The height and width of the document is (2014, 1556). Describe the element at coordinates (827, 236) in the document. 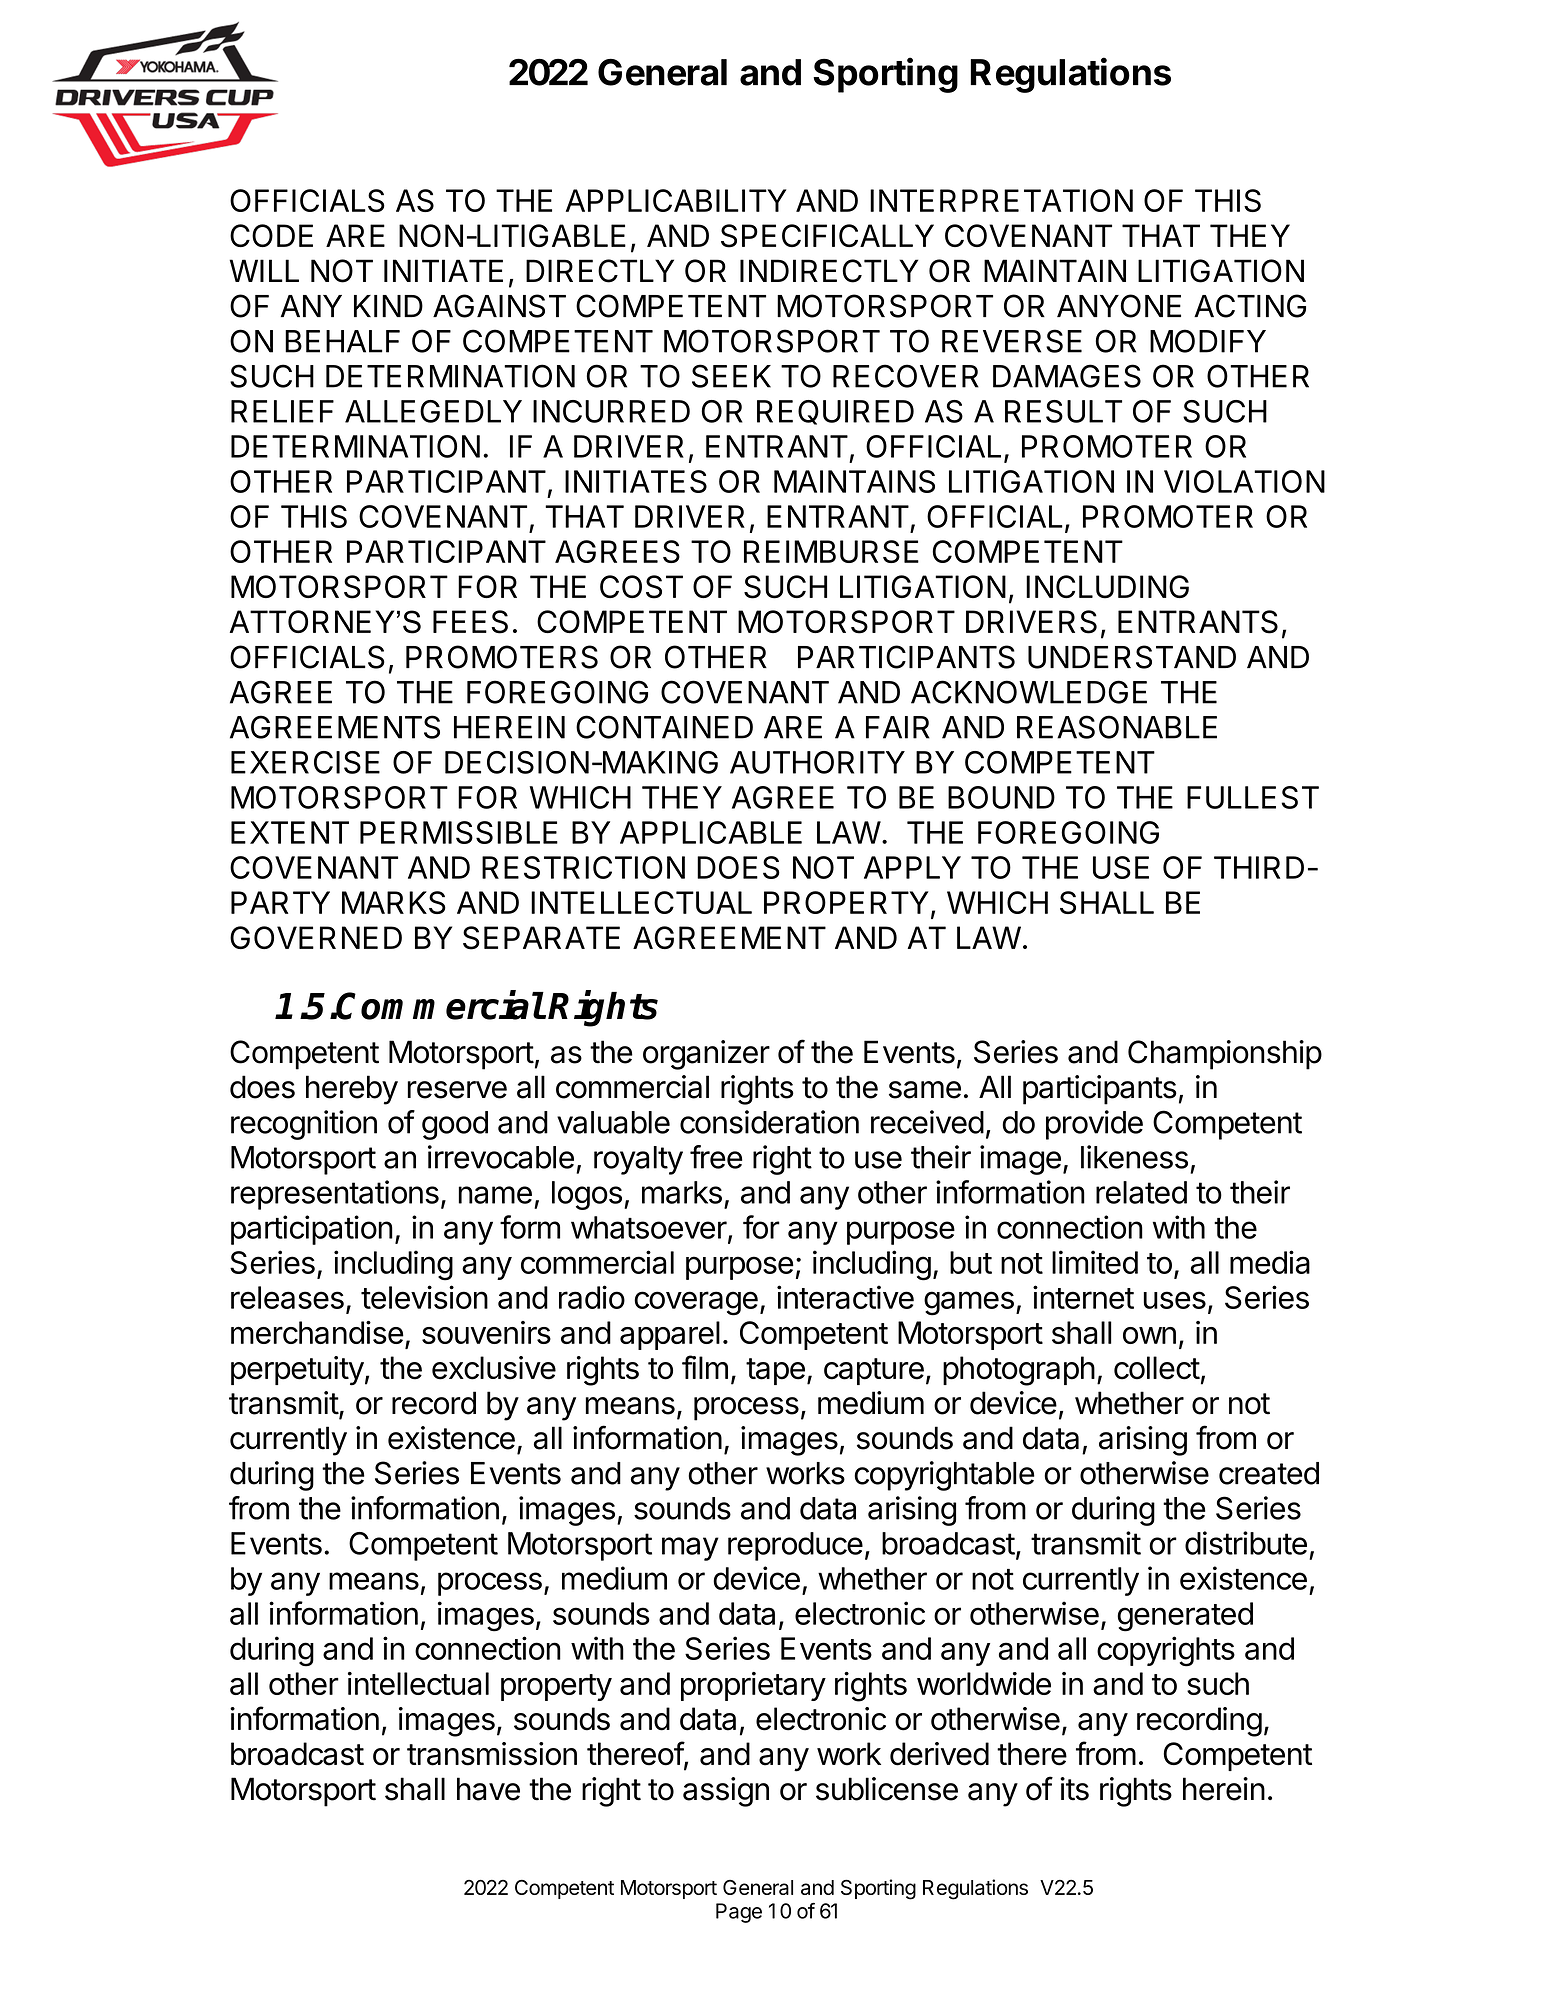

I see `SPECIFICALLY` at that location.
